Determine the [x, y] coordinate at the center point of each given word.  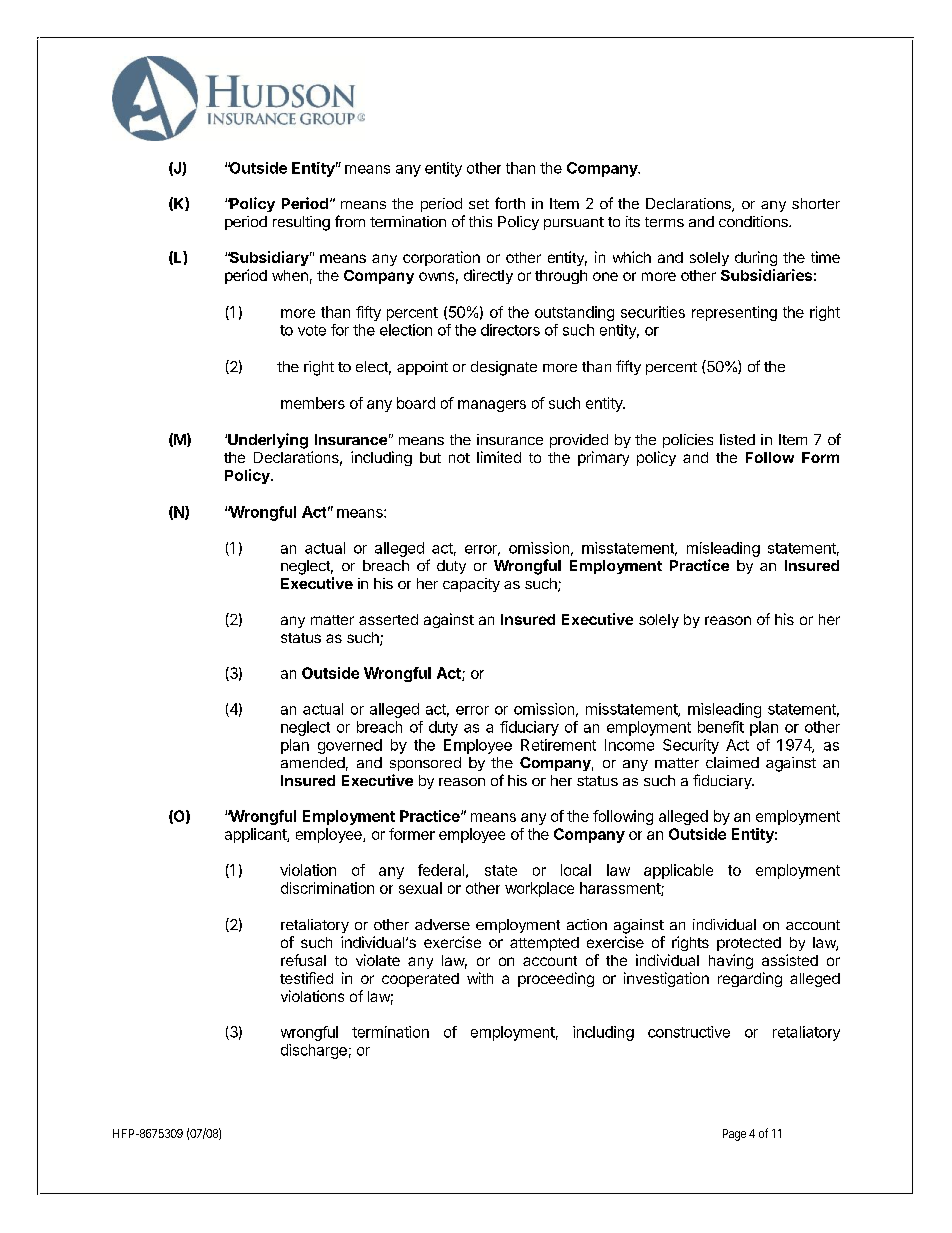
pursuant [574, 223]
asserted [388, 619]
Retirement [558, 745]
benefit [721, 727]
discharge [314, 1051]
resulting [301, 223]
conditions [754, 221]
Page [734, 1135]
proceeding [556, 979]
